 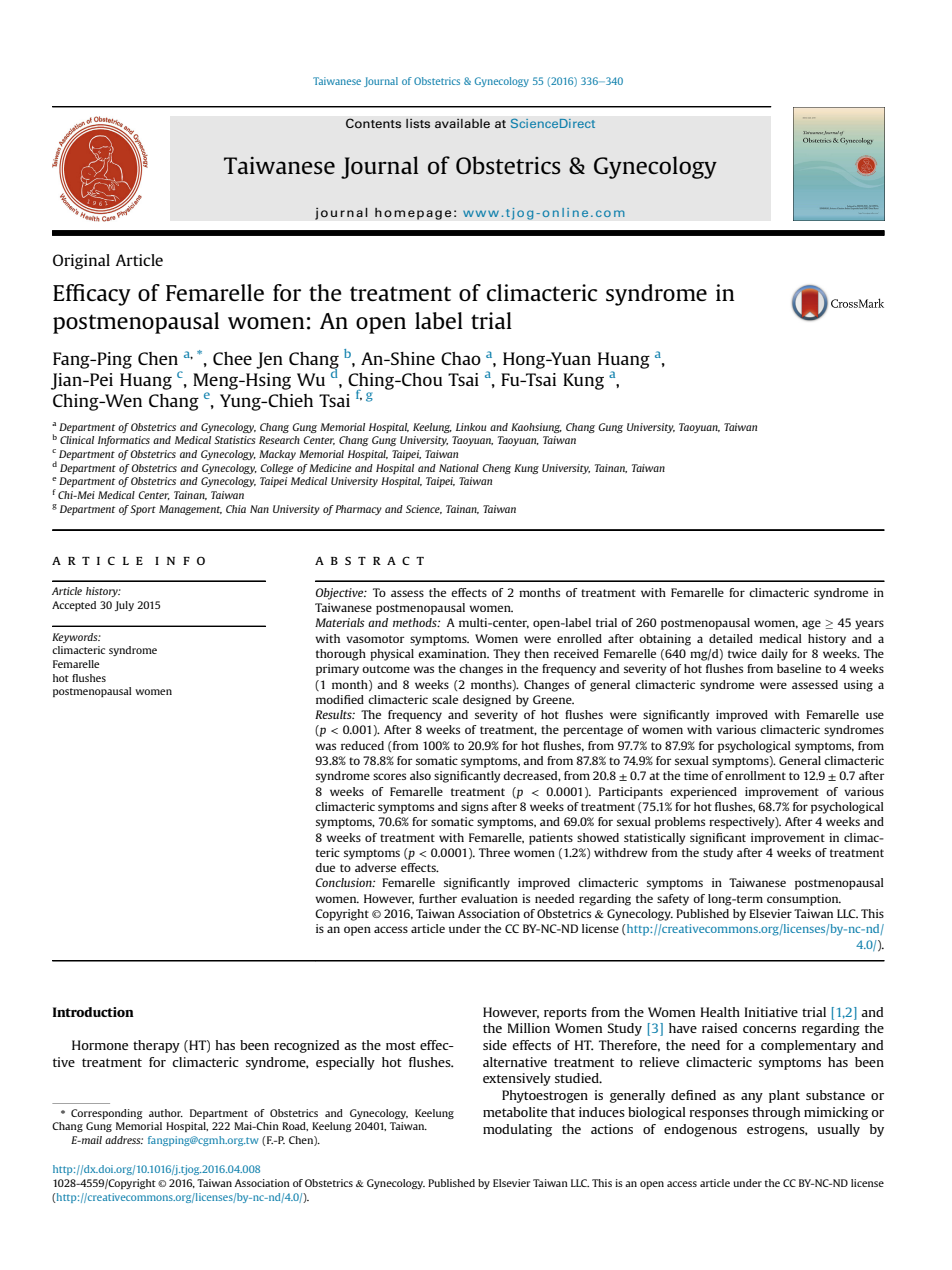 What do you see at coordinates (81, 262) in the screenshot?
I see `Original` at bounding box center [81, 262].
